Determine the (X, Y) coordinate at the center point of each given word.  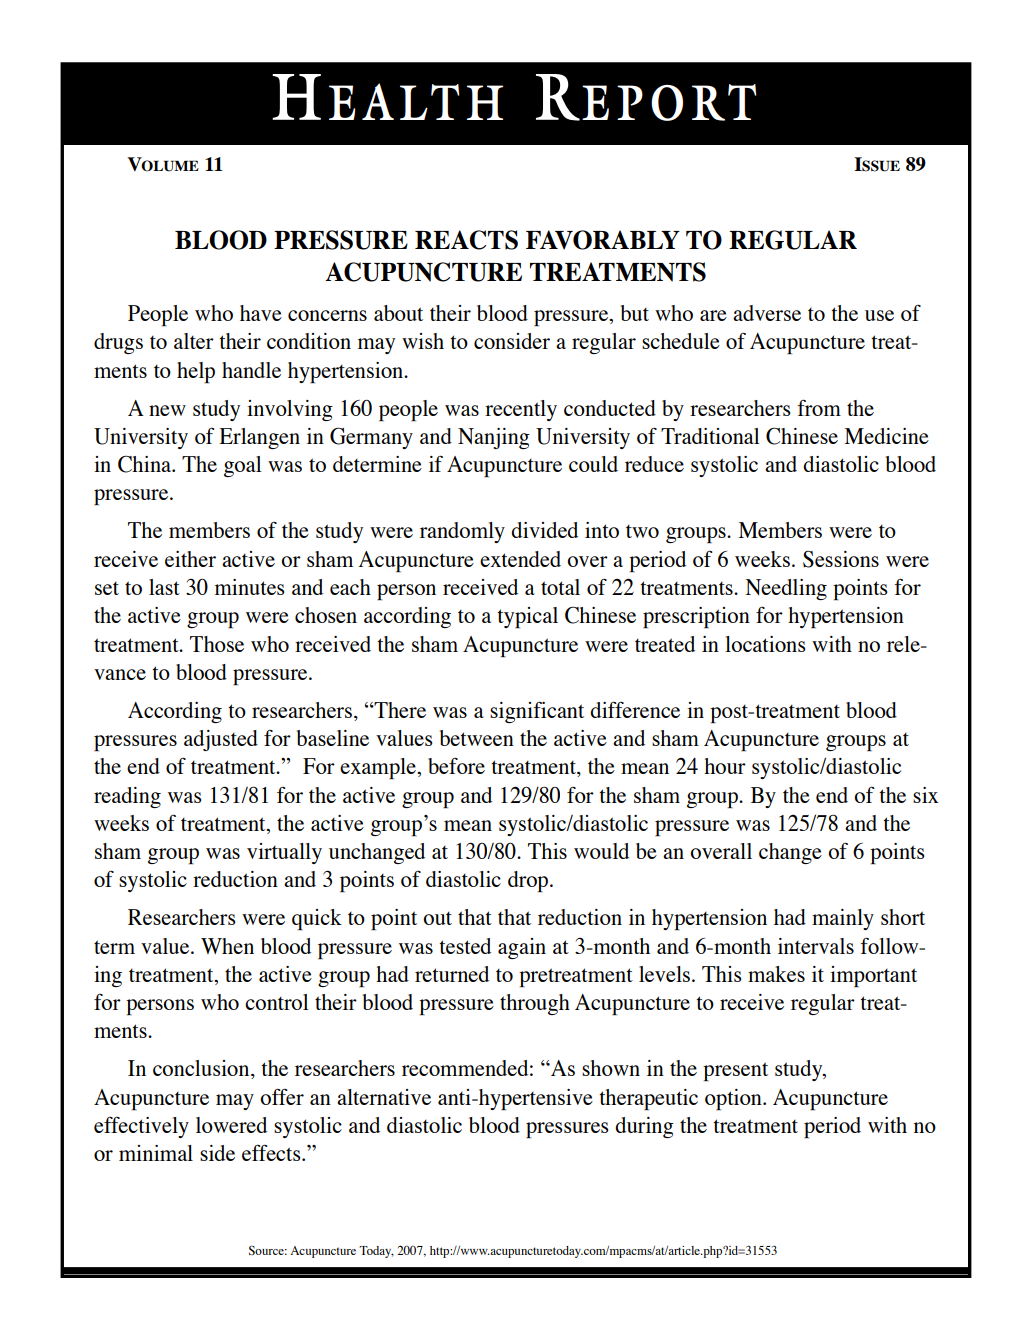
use (879, 315)
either (190, 559)
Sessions (841, 559)
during (644, 1127)
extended (520, 559)
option (734, 1099)
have (261, 313)
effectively (141, 1127)
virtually (284, 853)
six (926, 795)
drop (529, 881)
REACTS (466, 240)
